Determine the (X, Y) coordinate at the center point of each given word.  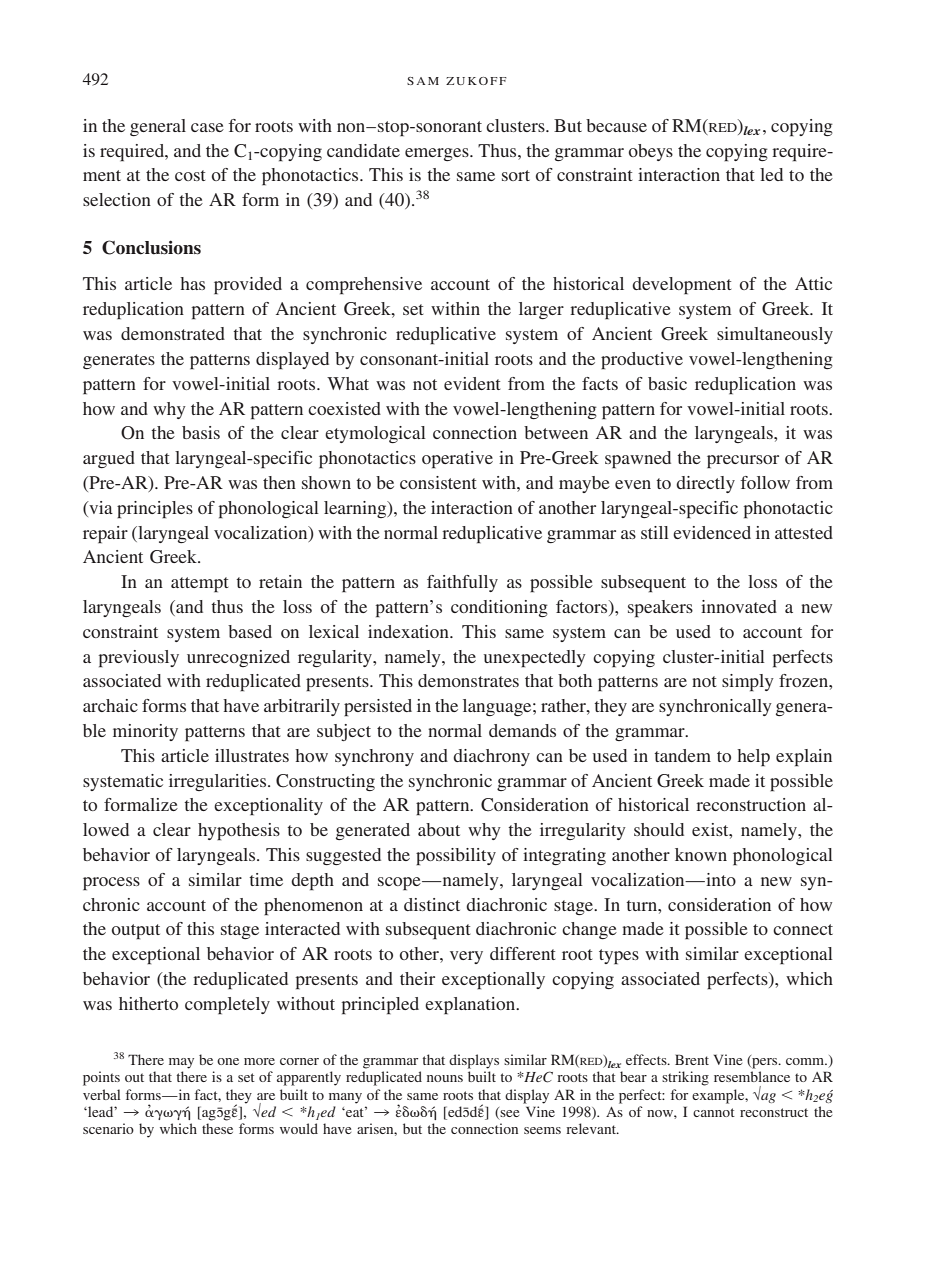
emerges (438, 154)
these (217, 1128)
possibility (456, 857)
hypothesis (239, 832)
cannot (714, 1112)
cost (190, 175)
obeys (651, 152)
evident (472, 383)
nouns (445, 1078)
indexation (409, 631)
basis (201, 432)
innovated (739, 606)
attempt (200, 585)
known (701, 854)
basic (667, 383)
